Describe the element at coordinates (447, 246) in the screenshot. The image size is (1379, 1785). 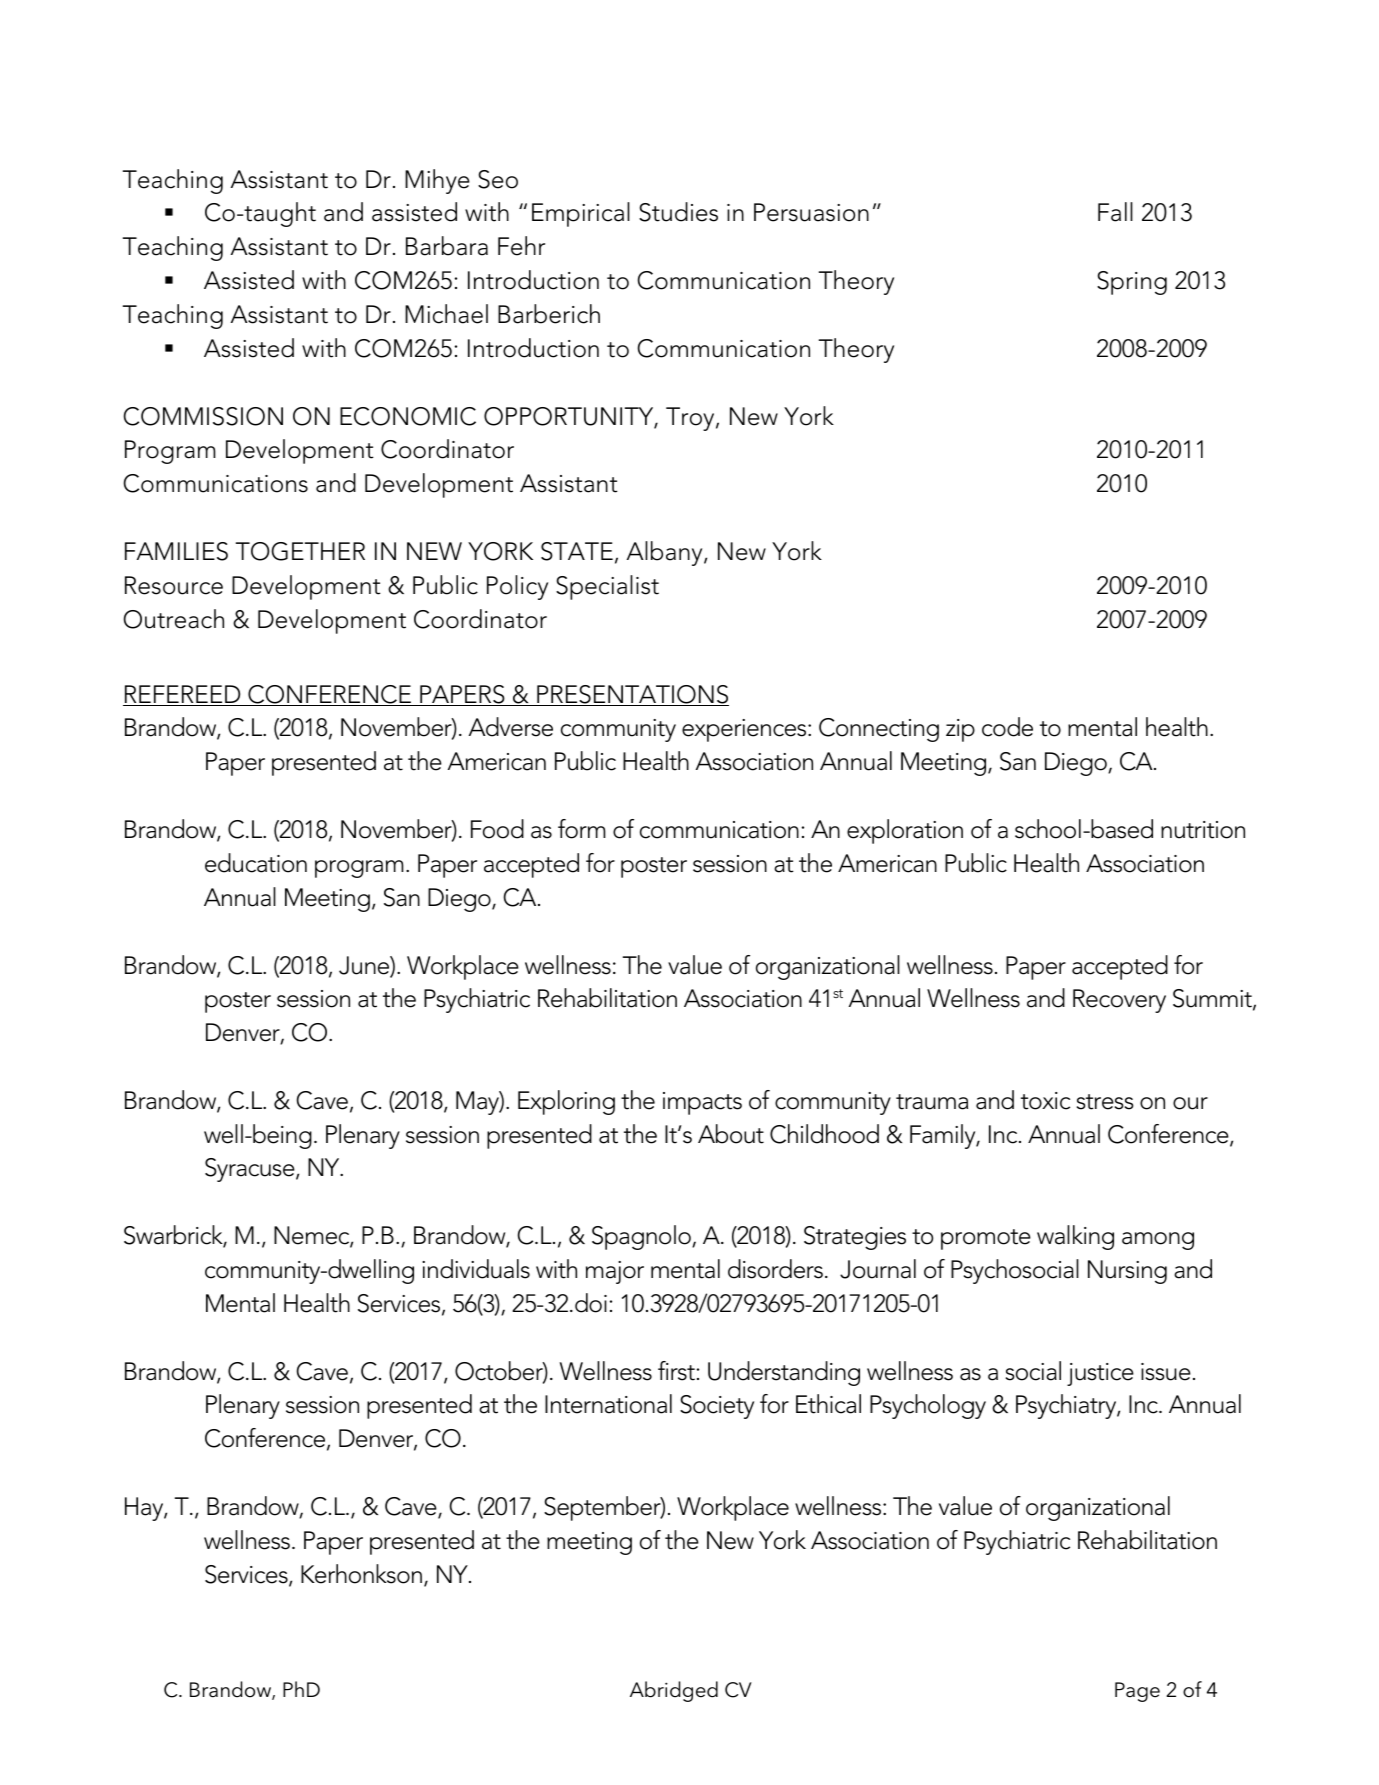
I see `Barbara` at that location.
